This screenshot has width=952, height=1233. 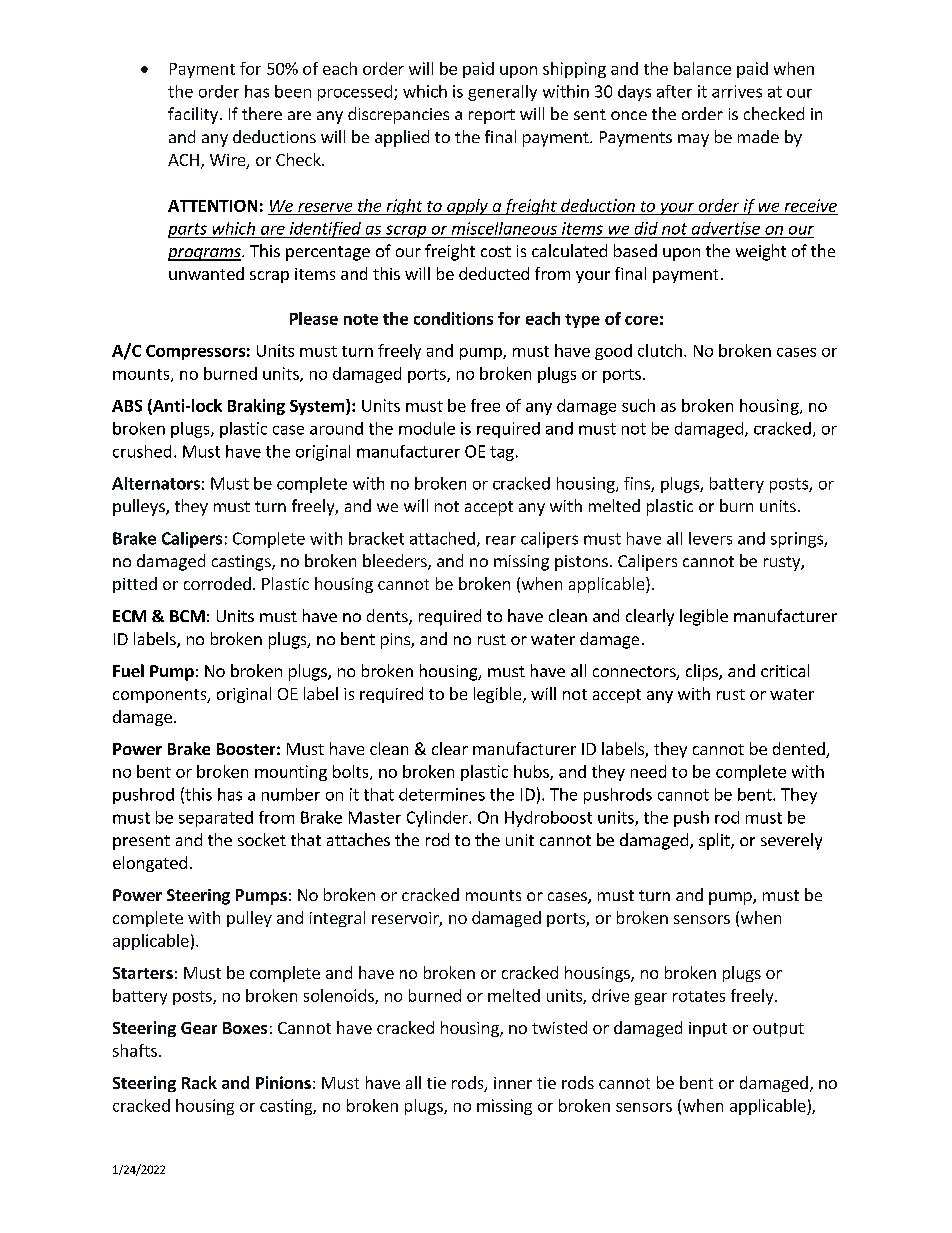 I want to click on dented, so click(x=800, y=750).
